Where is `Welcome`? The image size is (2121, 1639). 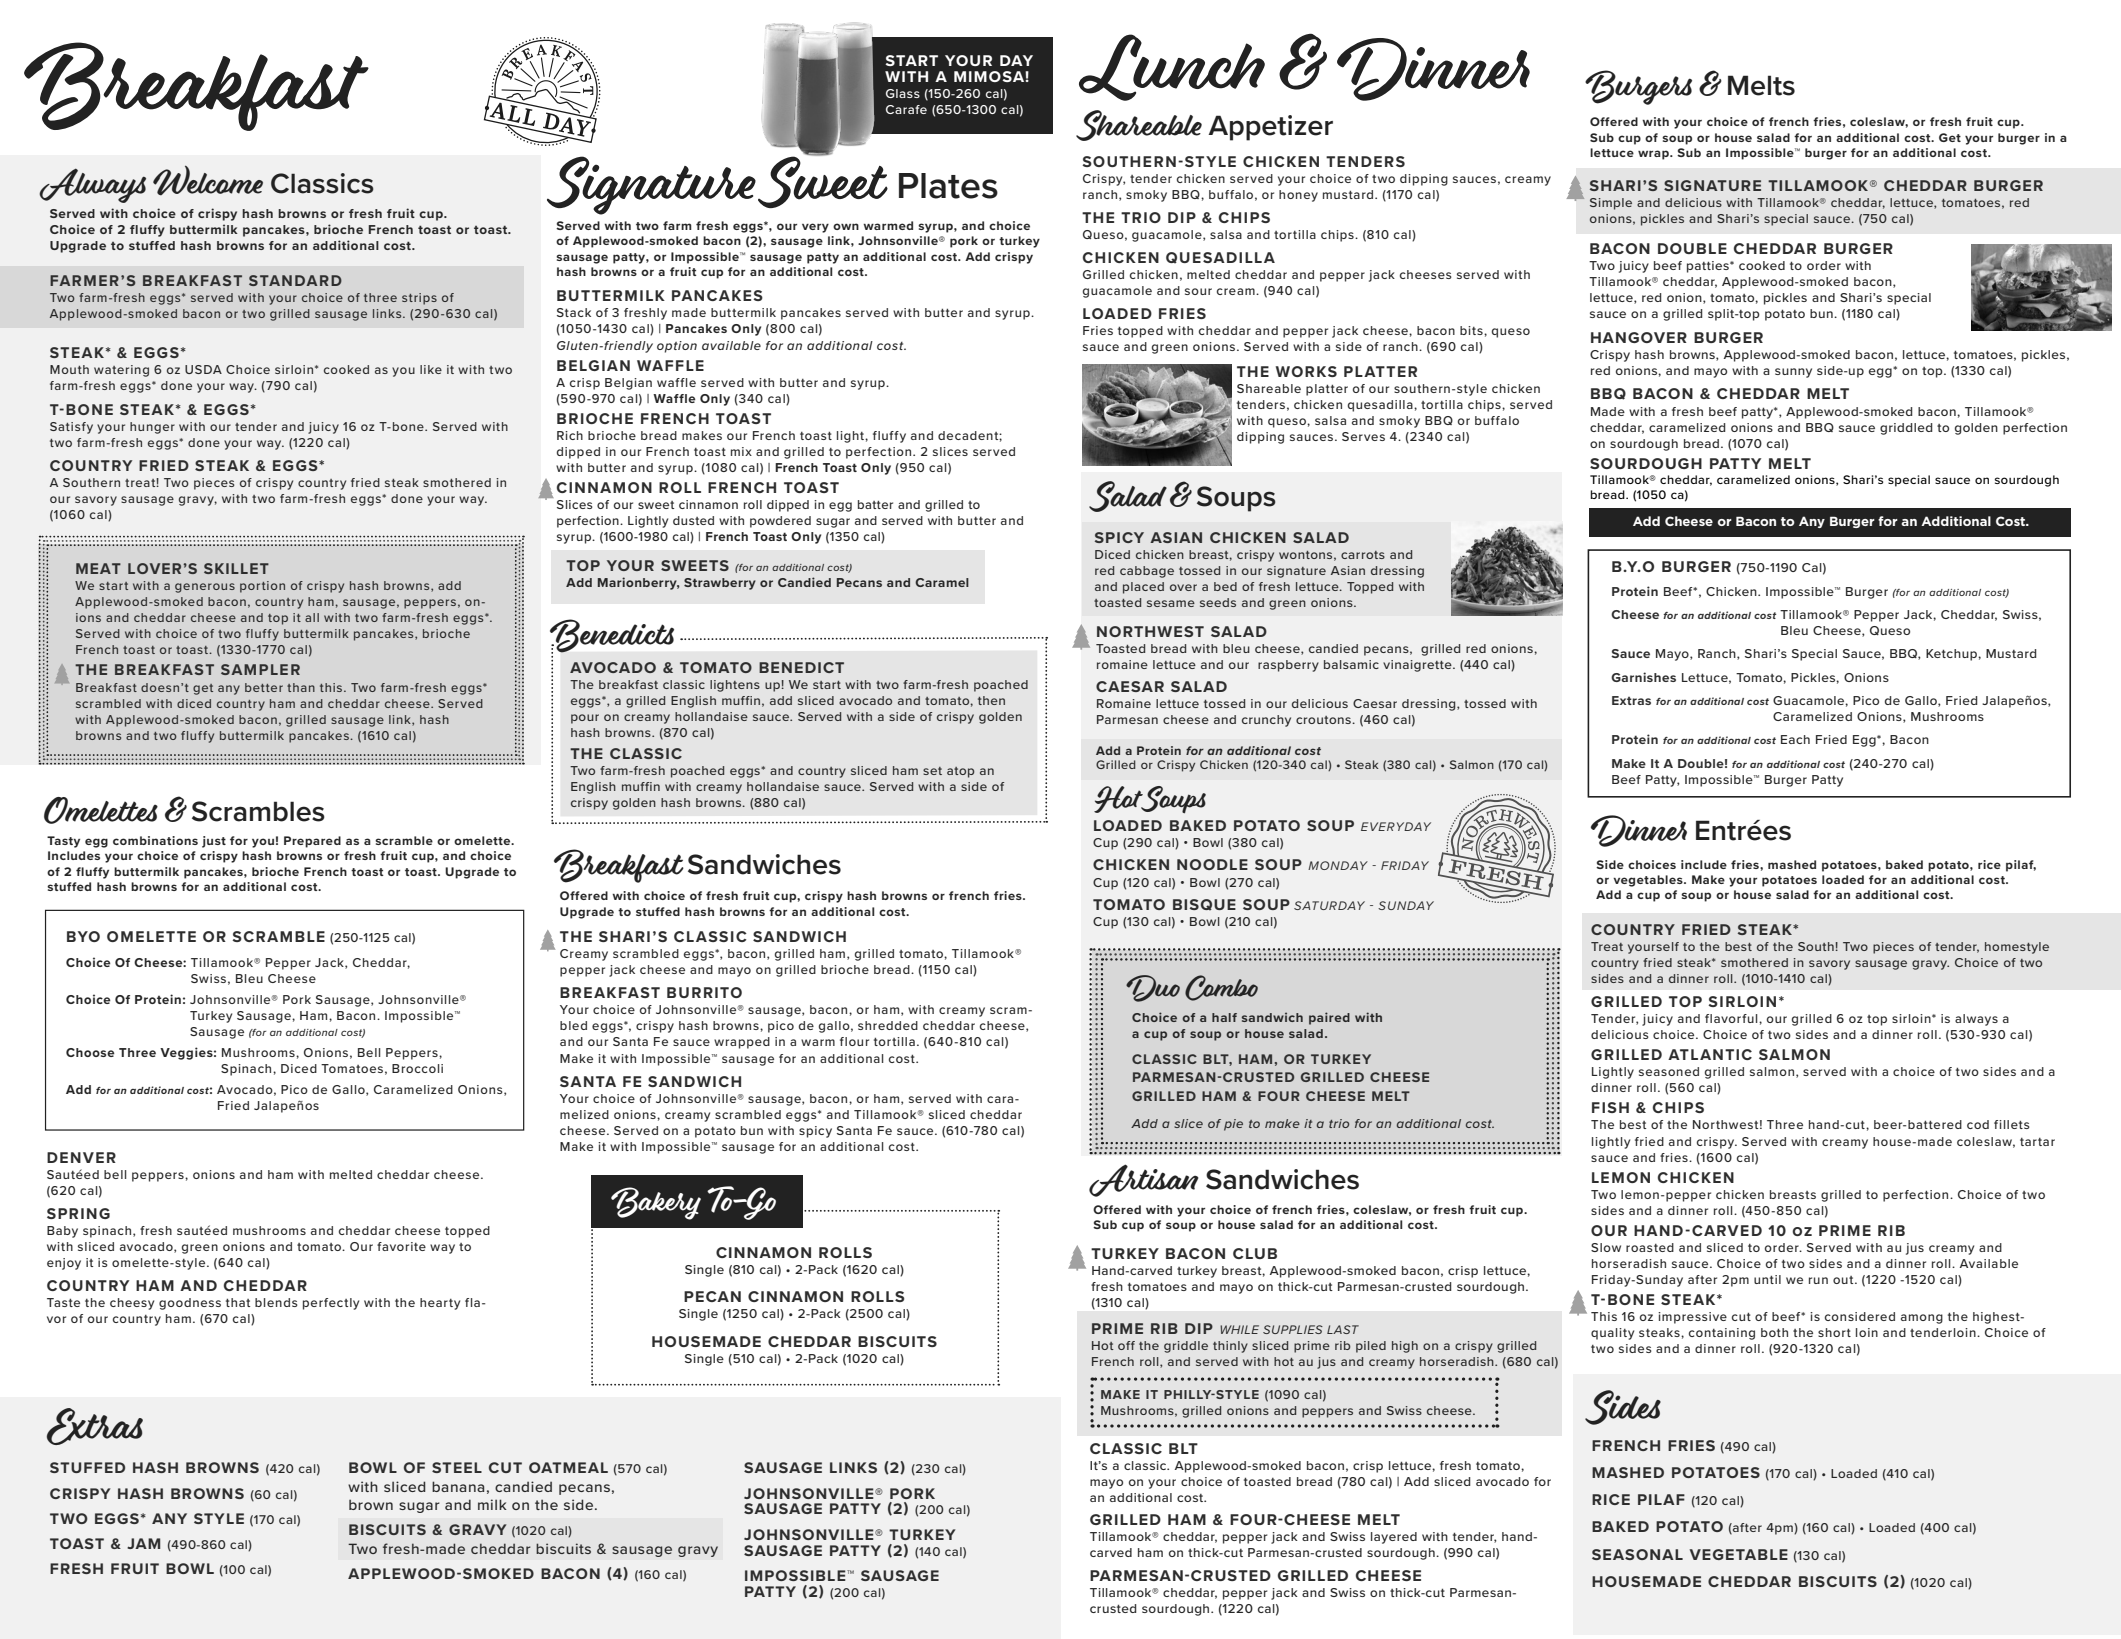
Welcome is located at coordinates (208, 180).
